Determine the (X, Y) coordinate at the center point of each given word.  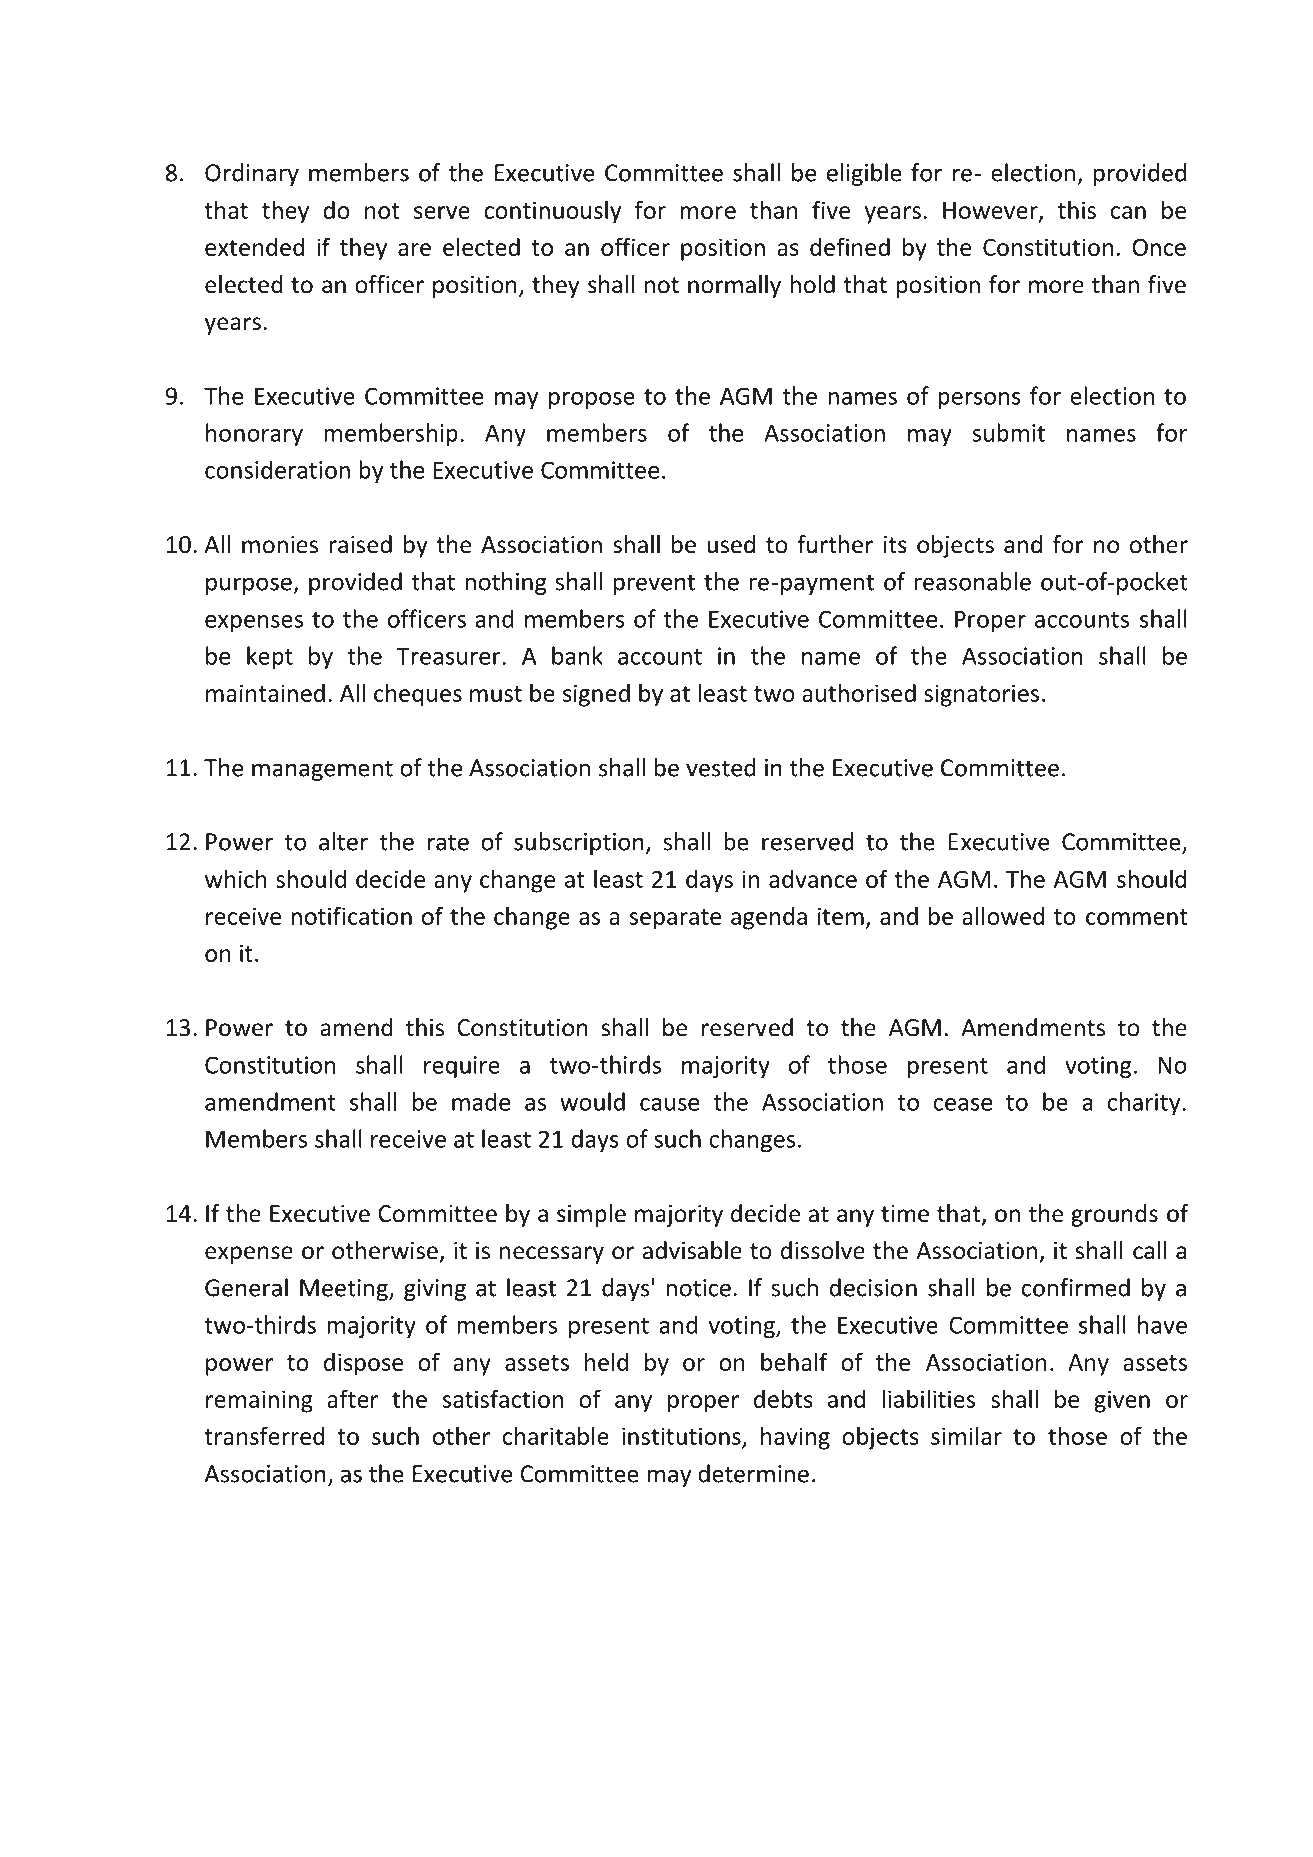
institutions (682, 1437)
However (991, 211)
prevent (654, 584)
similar (966, 1435)
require (462, 1067)
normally (734, 286)
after (352, 1398)
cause (669, 1104)
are (414, 249)
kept (270, 657)
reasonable (972, 581)
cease (963, 1104)
